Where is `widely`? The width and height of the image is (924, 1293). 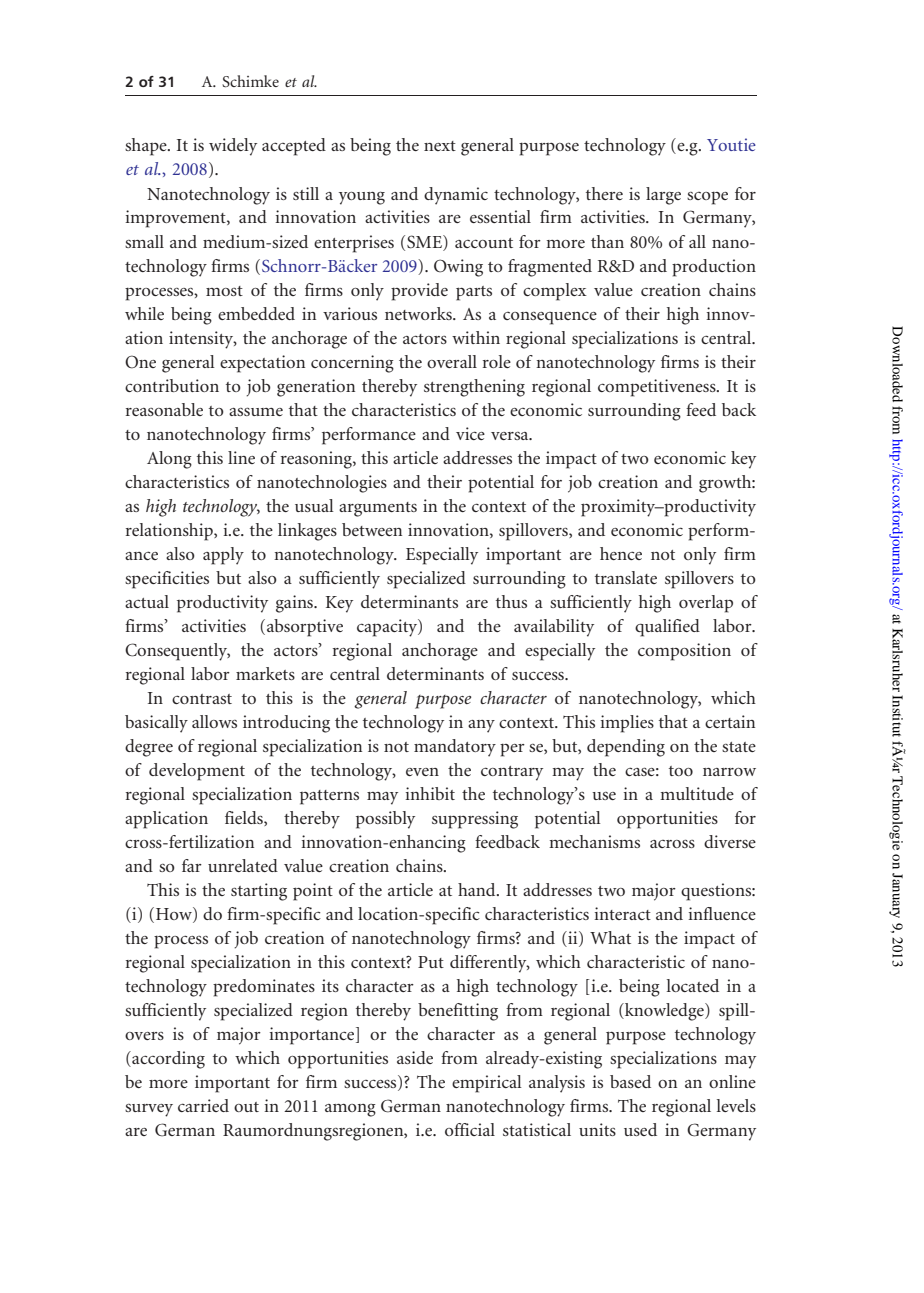 widely is located at coordinates (233, 147).
